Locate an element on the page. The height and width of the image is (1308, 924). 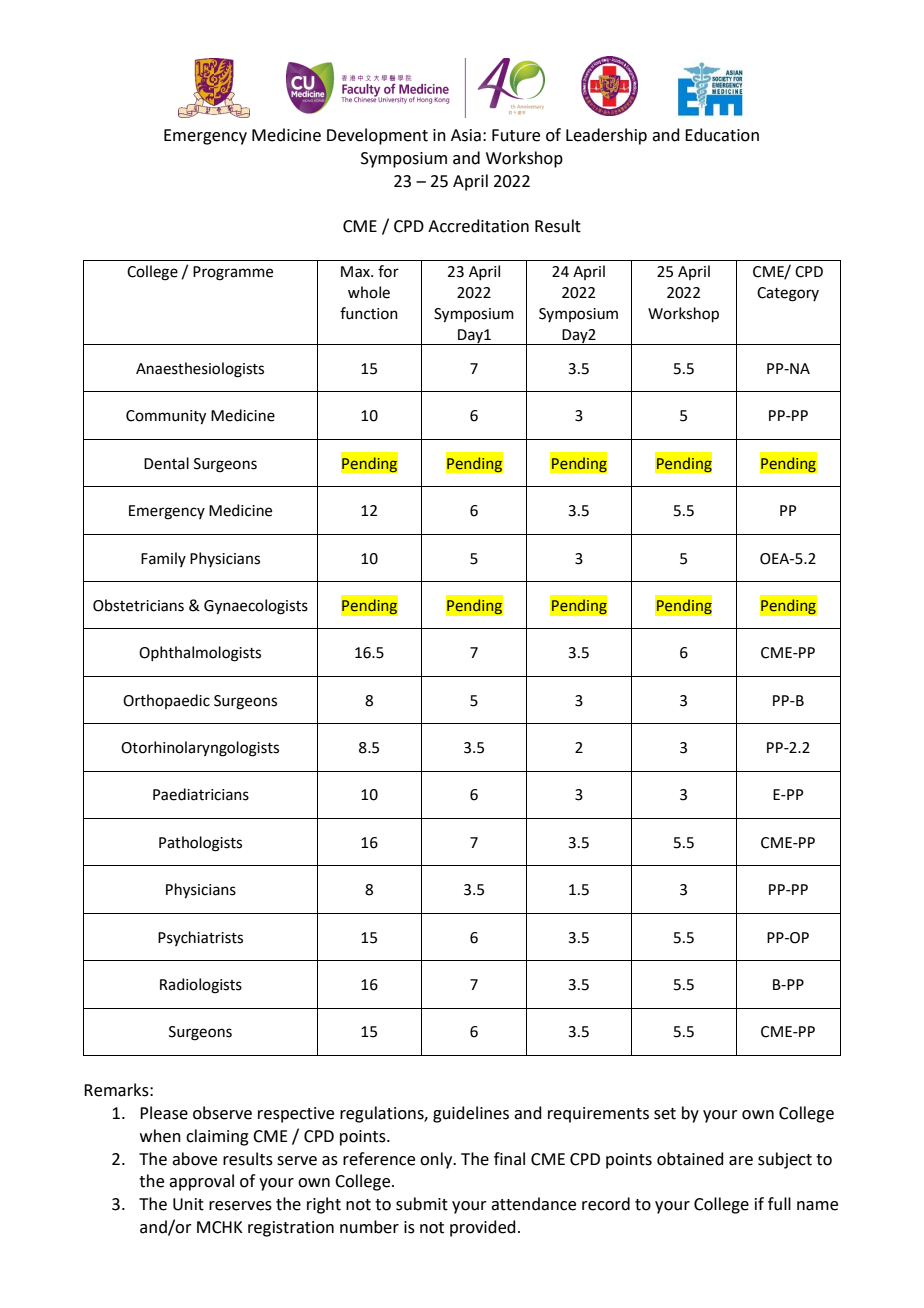
Education is located at coordinates (722, 135).
